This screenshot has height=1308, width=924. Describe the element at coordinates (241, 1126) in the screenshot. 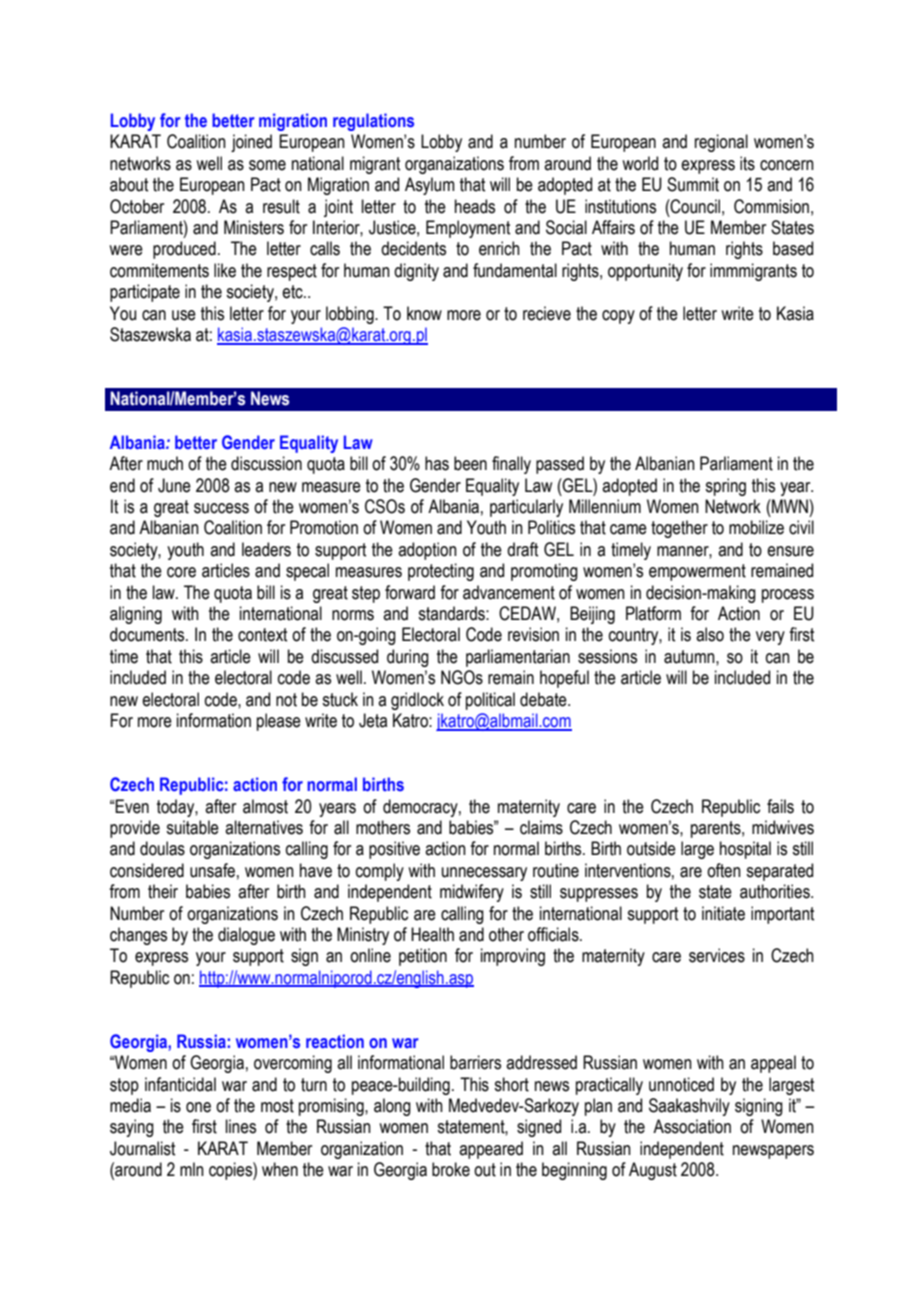

I see `lines` at that location.
